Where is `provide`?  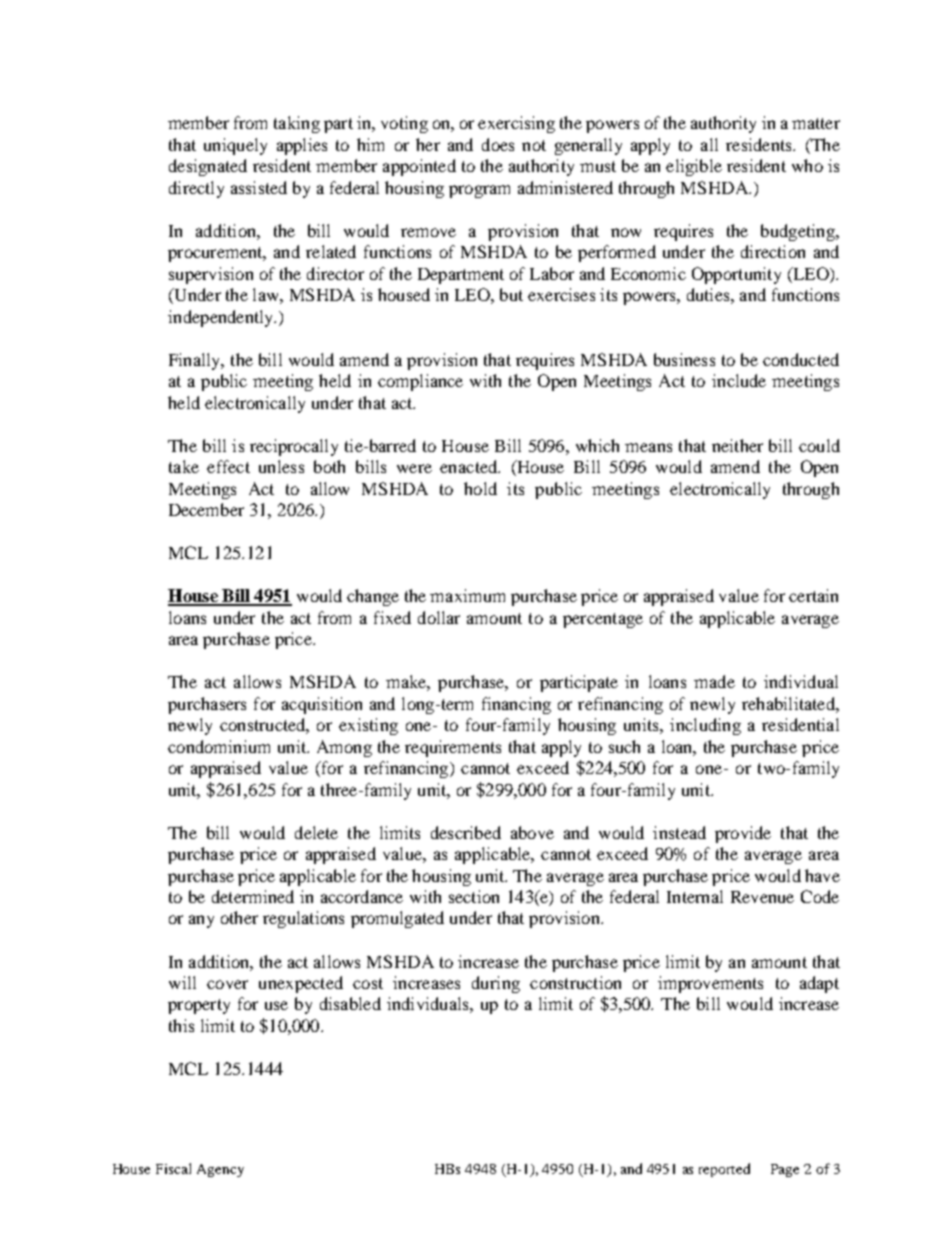
provide is located at coordinates (743, 834).
